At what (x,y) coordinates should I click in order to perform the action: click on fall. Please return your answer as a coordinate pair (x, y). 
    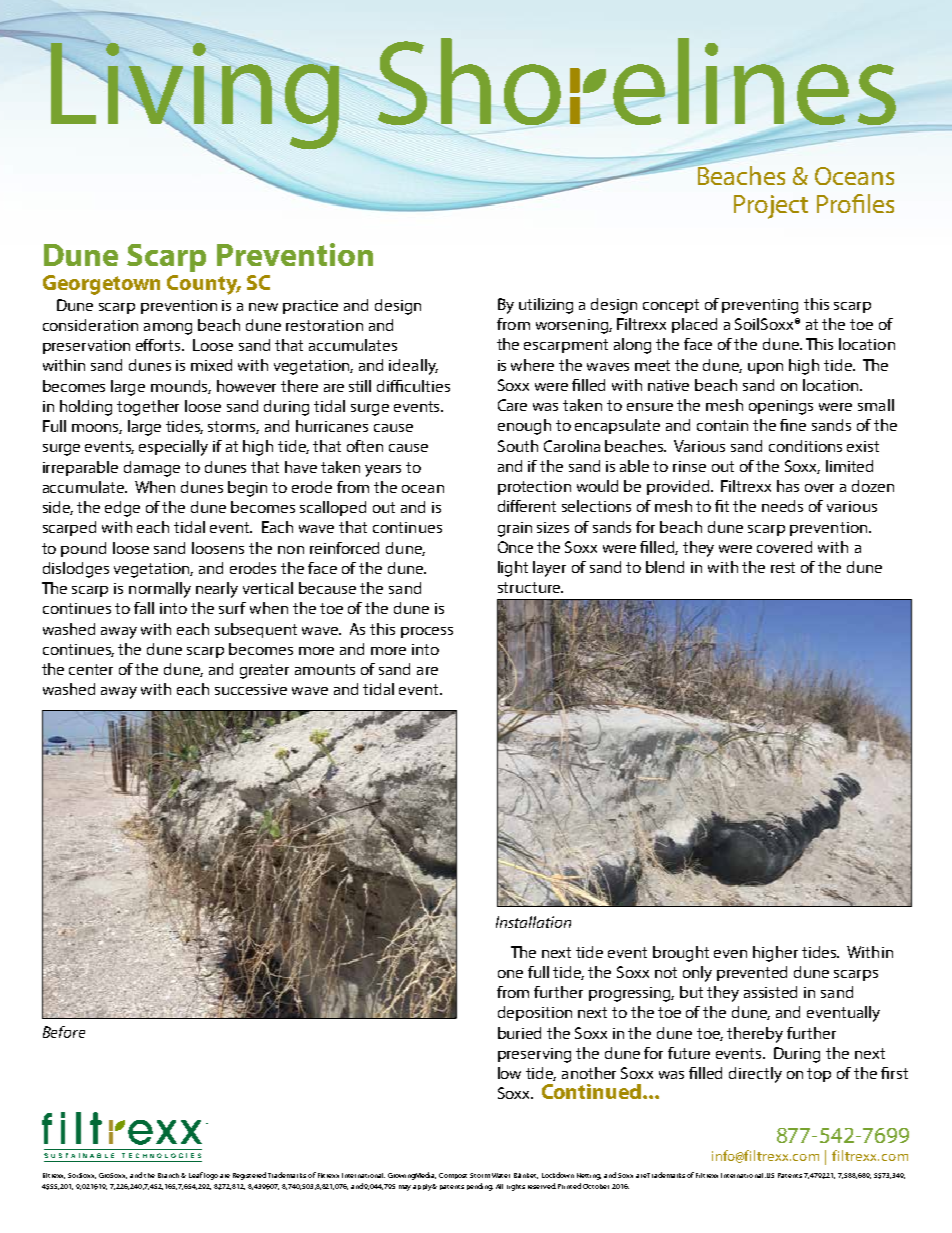
    Looking at the image, I should click on (144, 608).
